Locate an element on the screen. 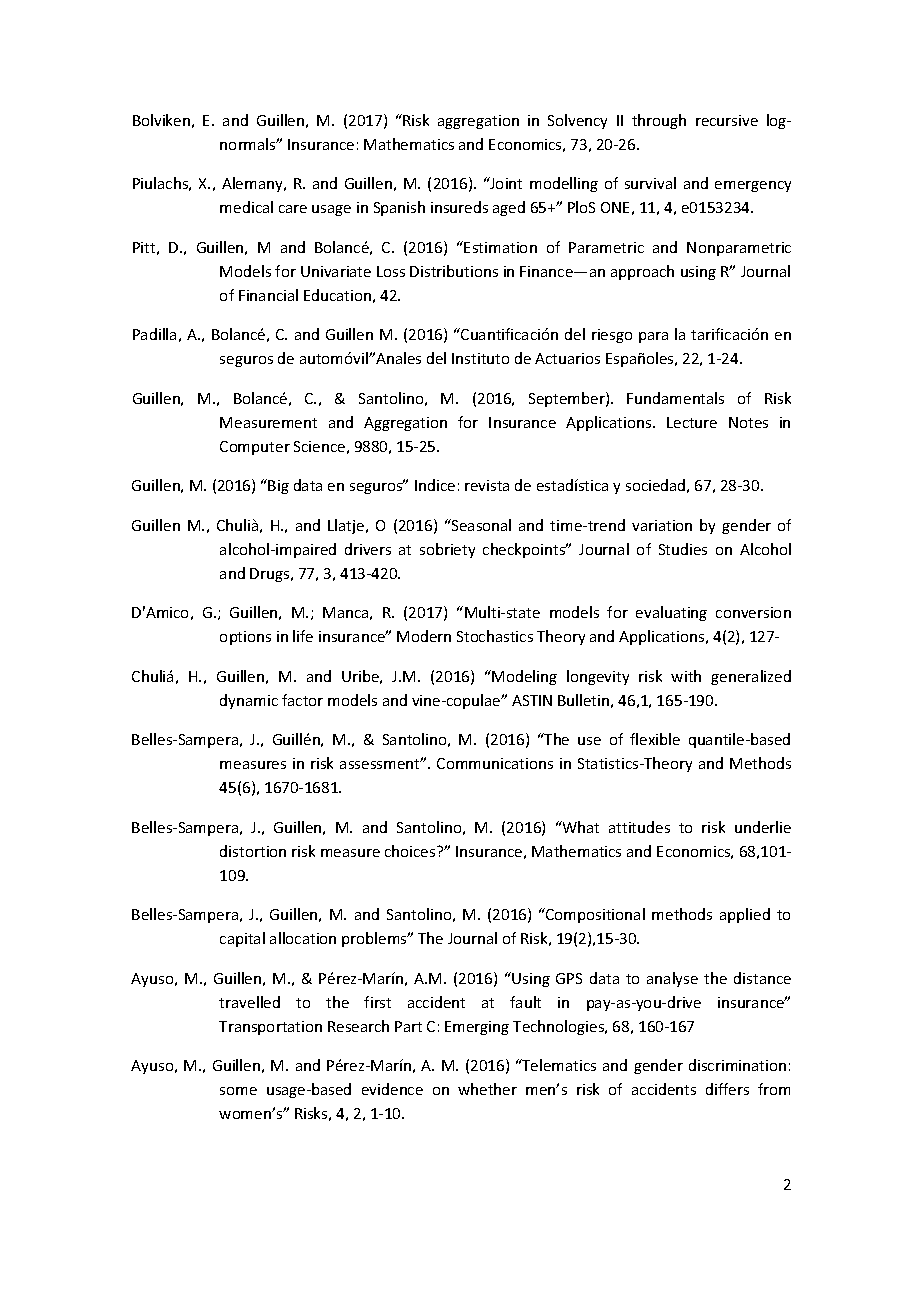 This screenshot has width=924, height=1308. options is located at coordinates (245, 638).
